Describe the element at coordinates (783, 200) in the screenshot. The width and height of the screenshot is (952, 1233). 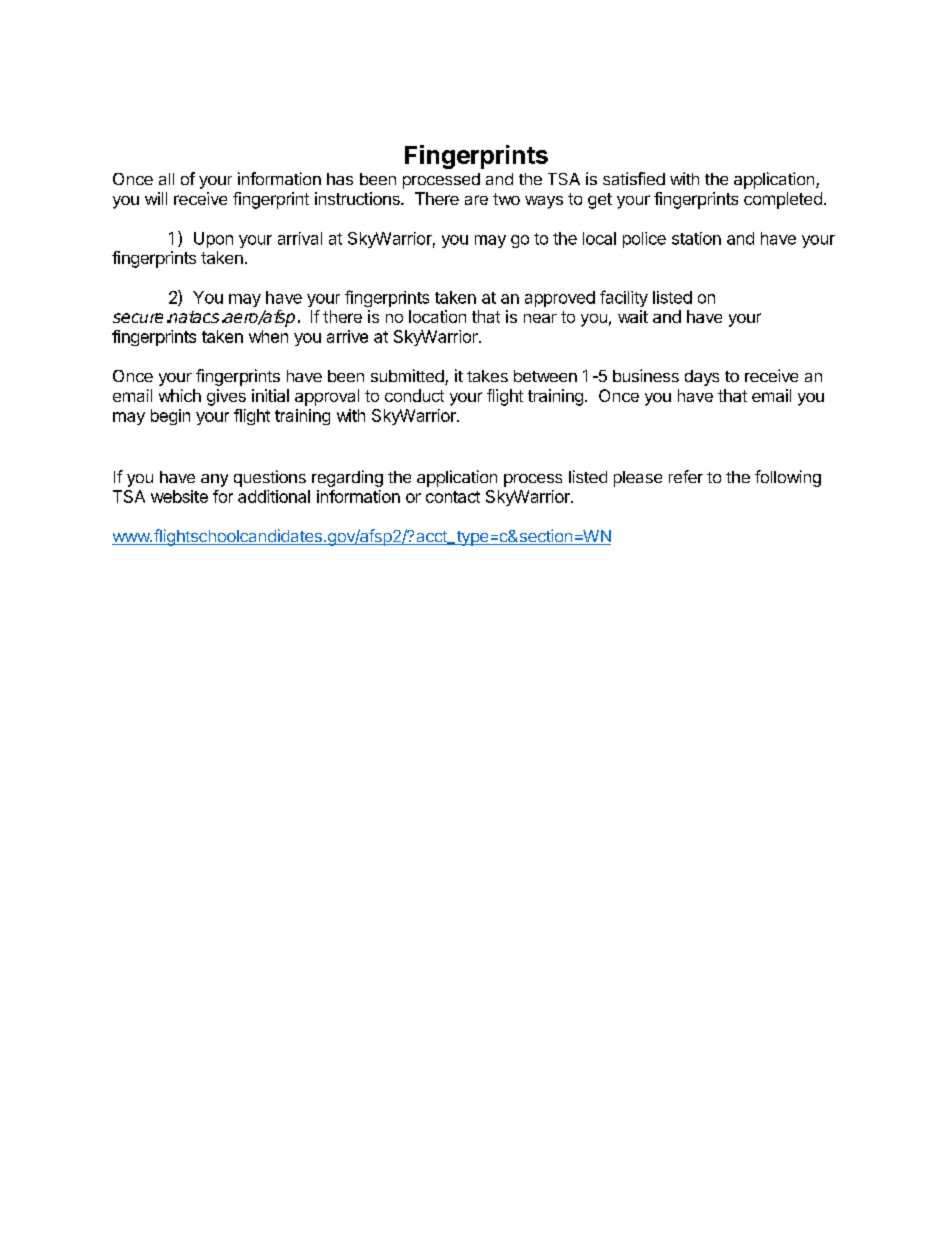
I see `completed` at that location.
